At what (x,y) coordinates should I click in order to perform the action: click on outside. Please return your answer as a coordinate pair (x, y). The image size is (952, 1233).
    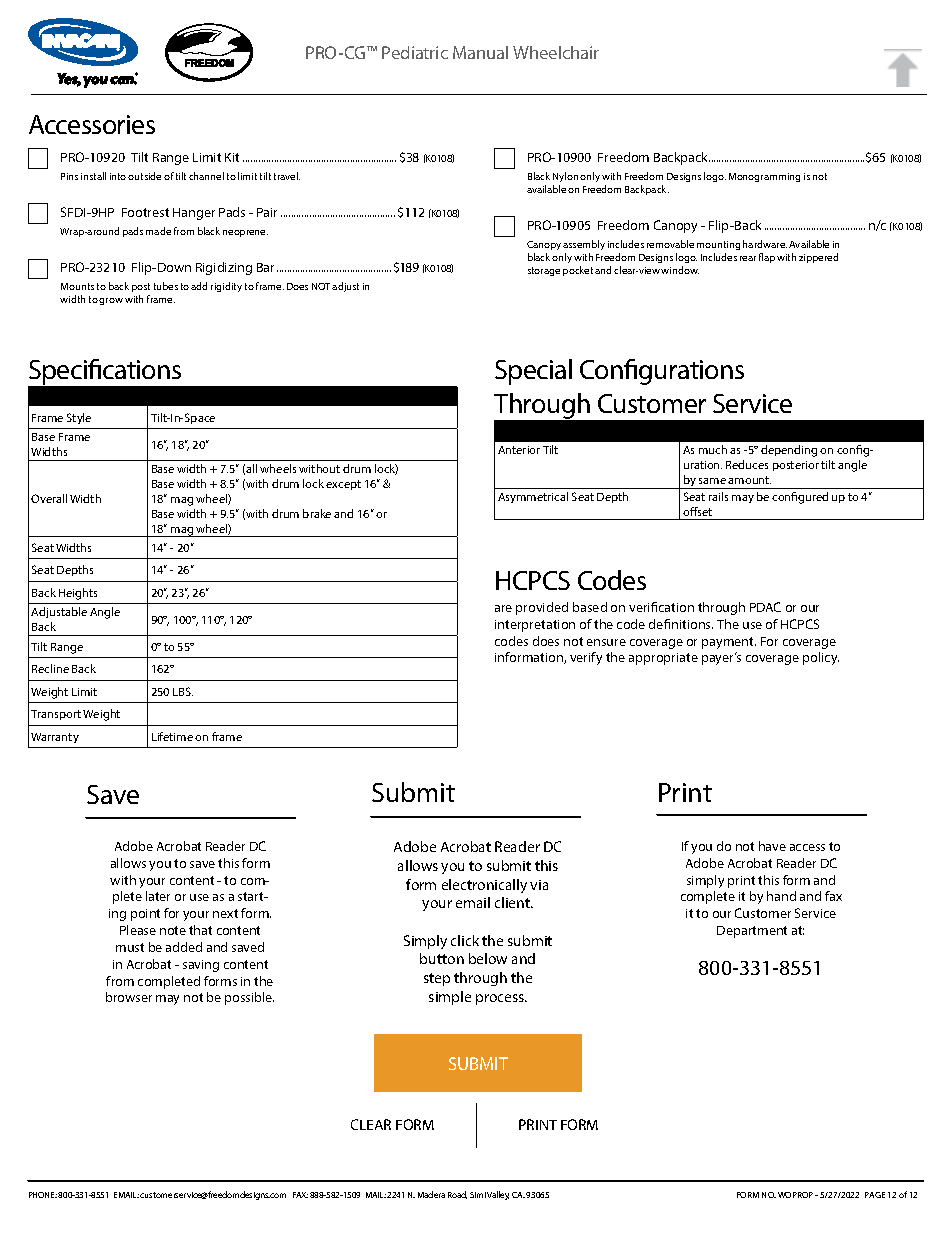
    Looking at the image, I should click on (144, 176).
